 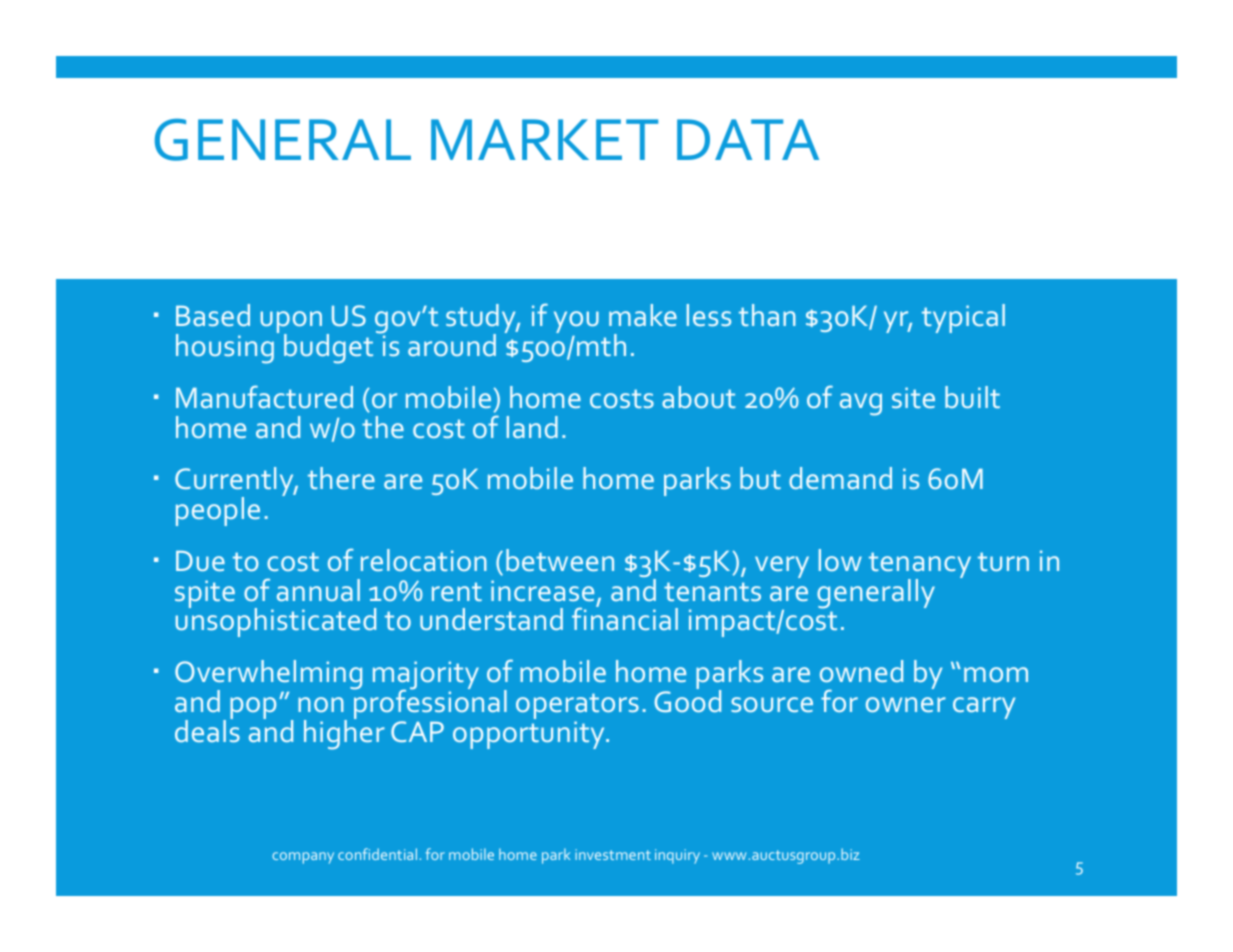 I want to click on investment, so click(x=613, y=854).
